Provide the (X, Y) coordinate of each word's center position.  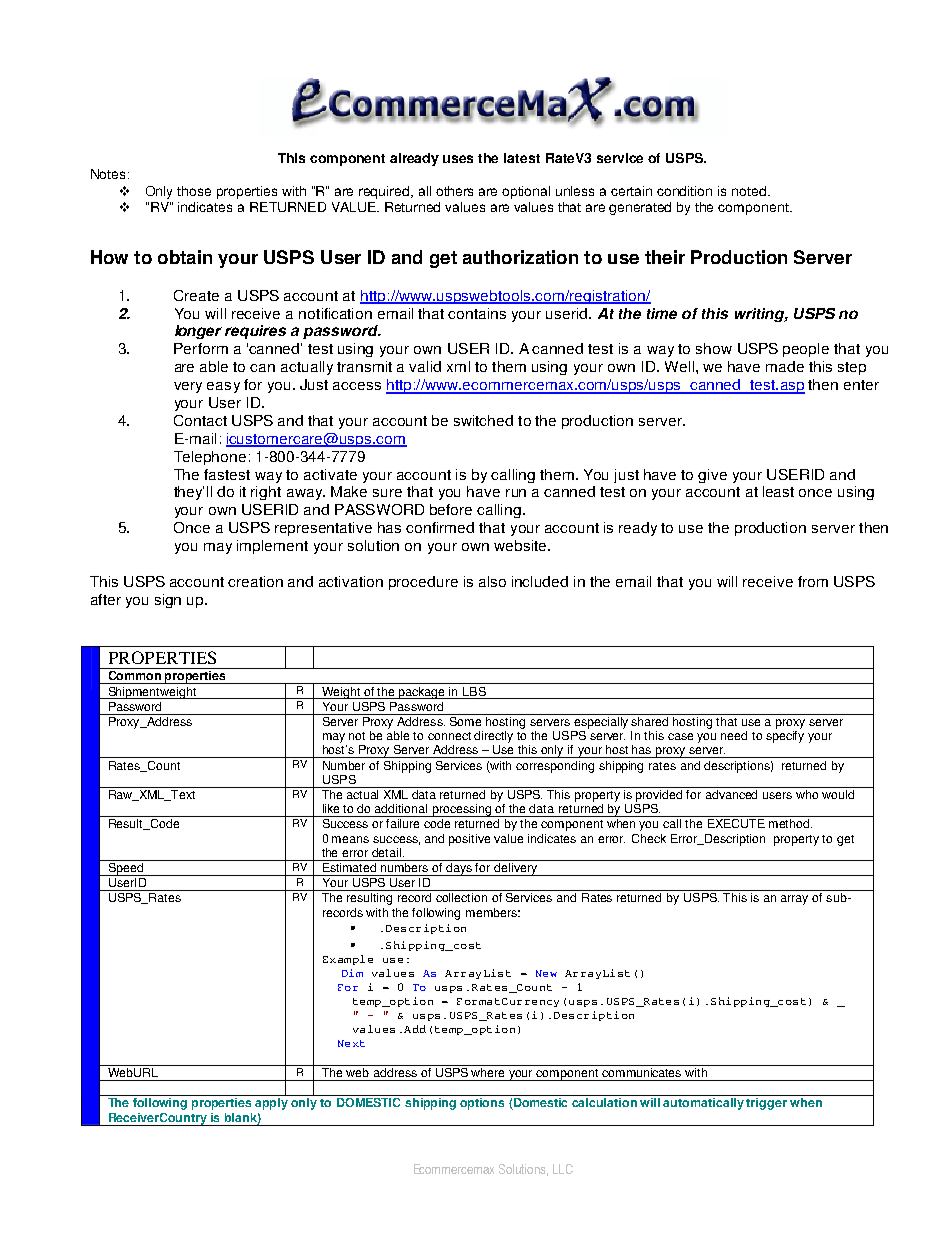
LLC (563, 1169)
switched (483, 420)
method (790, 823)
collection (461, 897)
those (194, 191)
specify (785, 737)
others (454, 191)
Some (466, 720)
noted (749, 191)
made (785, 366)
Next (351, 1043)
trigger (766, 1104)
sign (168, 601)
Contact (200, 420)
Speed (126, 868)
